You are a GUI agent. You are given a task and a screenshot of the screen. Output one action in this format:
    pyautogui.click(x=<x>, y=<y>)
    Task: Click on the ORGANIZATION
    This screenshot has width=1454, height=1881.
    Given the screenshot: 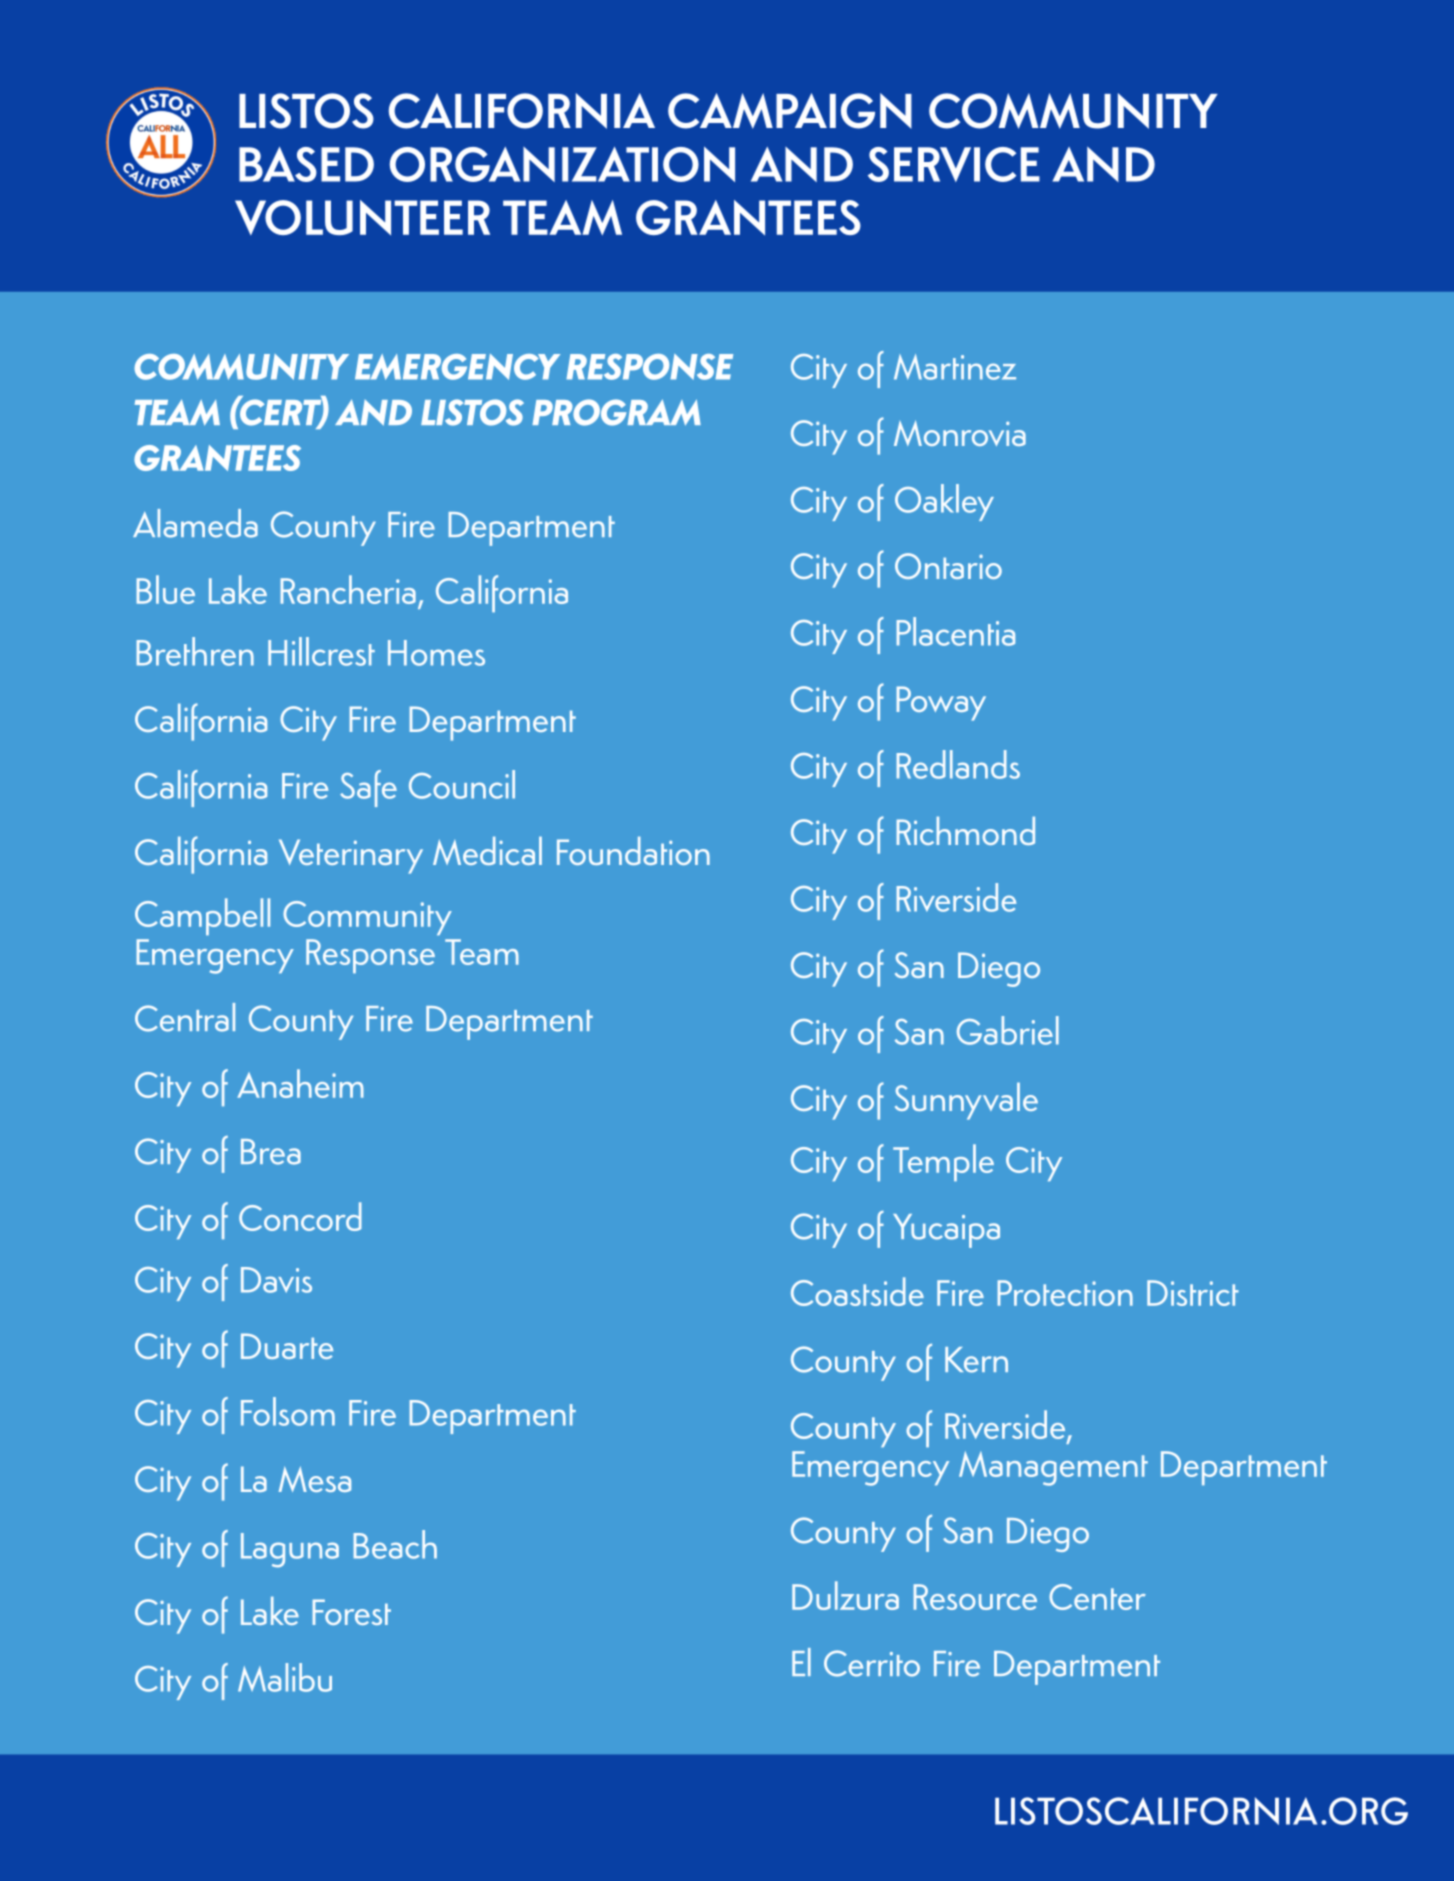 What is the action you would take?
    pyautogui.click(x=562, y=164)
